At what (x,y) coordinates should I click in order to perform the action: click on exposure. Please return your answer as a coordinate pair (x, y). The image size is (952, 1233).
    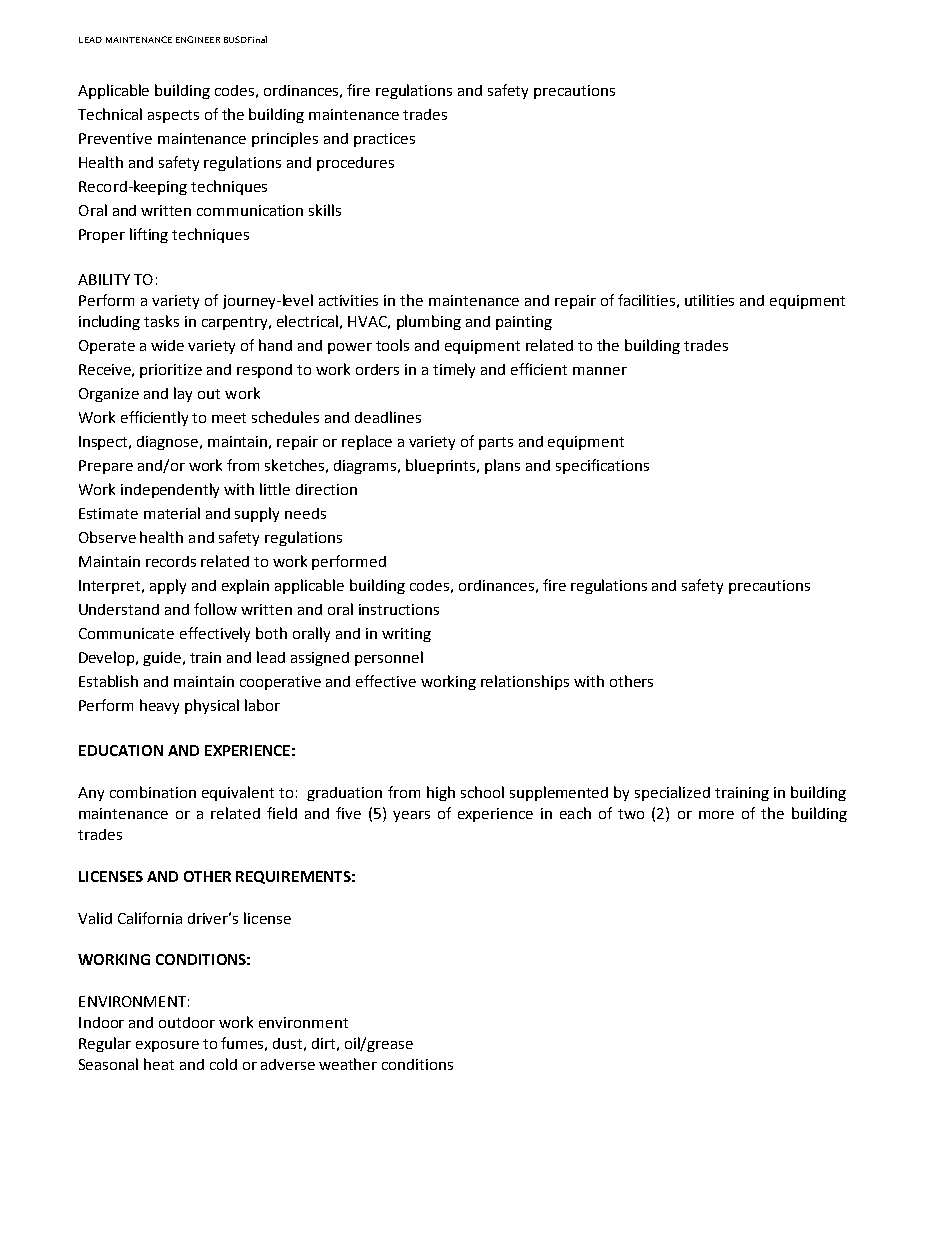
    Looking at the image, I should click on (167, 1046).
